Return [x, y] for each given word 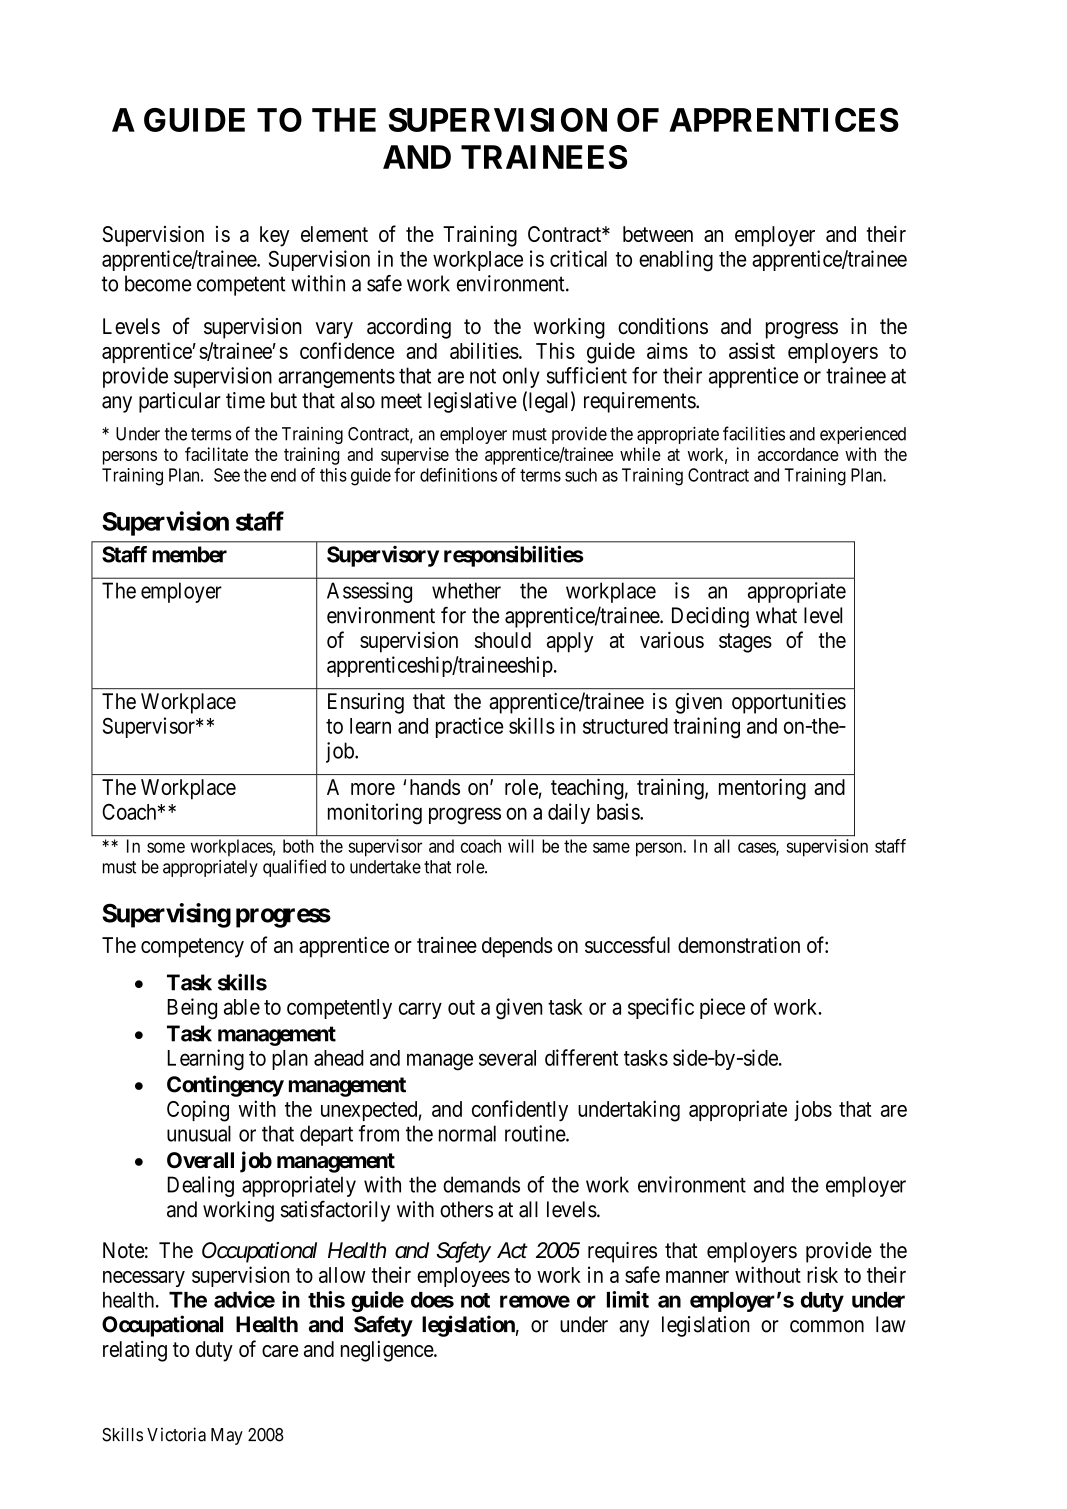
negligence [388, 1351]
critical [578, 258]
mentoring [762, 789]
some [166, 847]
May [227, 1436]
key [274, 236]
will [521, 846]
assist [752, 350]
